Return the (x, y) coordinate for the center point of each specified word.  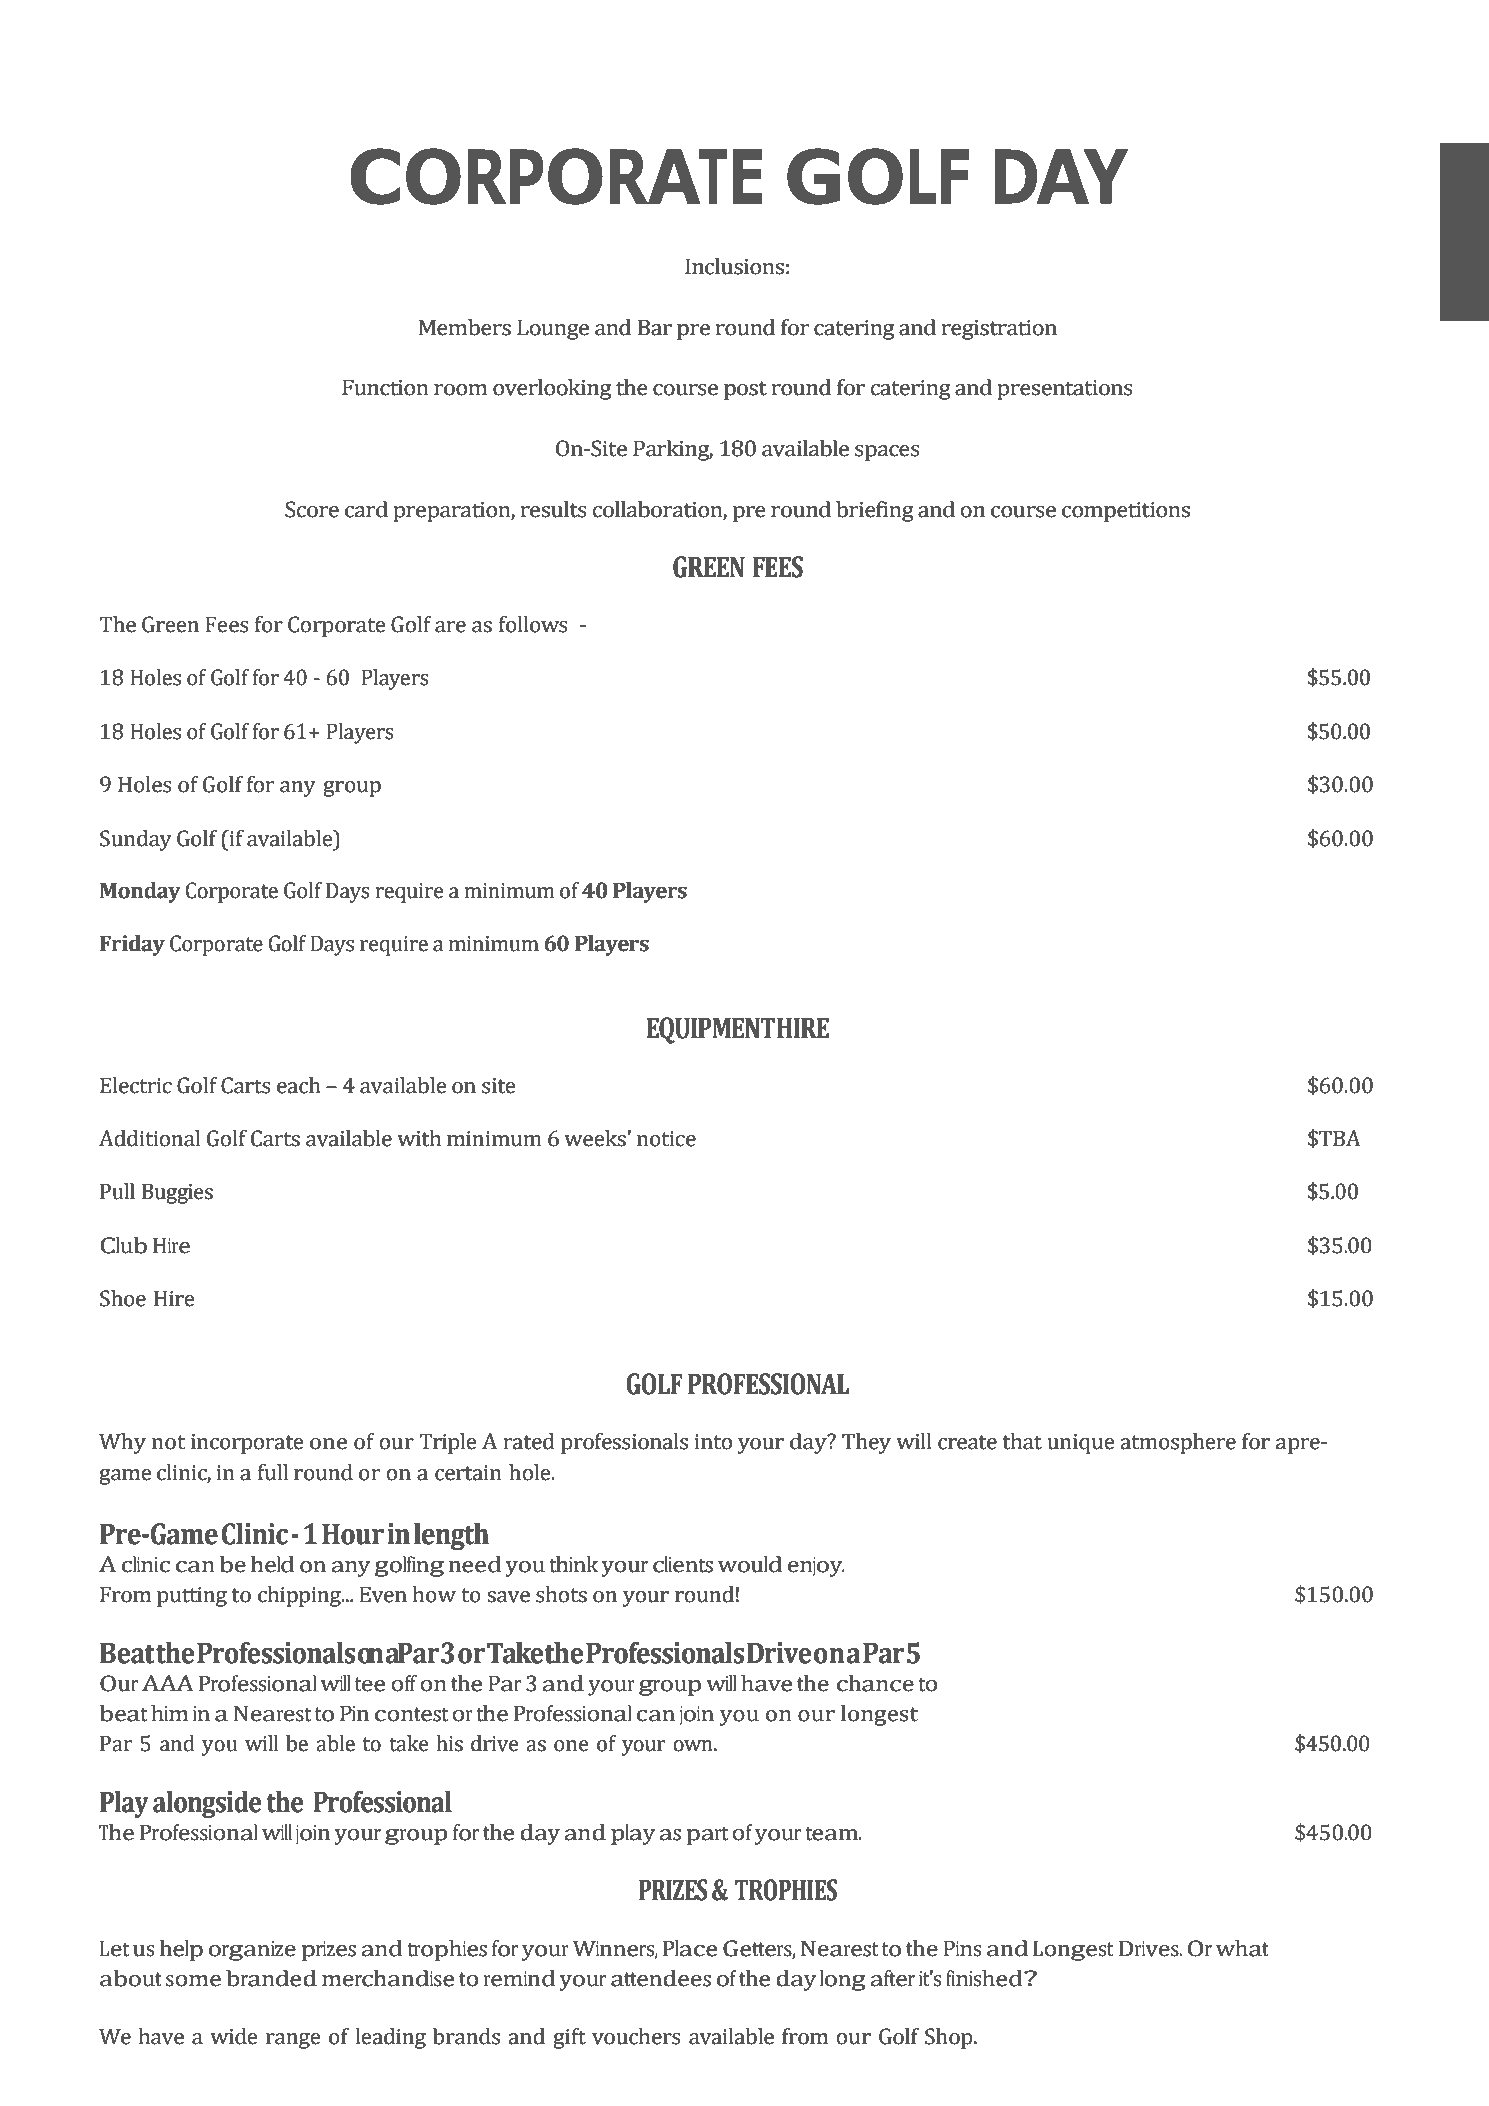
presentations (1065, 390)
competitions (1126, 512)
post (745, 390)
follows (533, 624)
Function (385, 388)
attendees (661, 1978)
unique (1081, 1444)
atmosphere (1178, 1443)
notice (666, 1139)
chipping (300, 1596)
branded (271, 1978)
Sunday (136, 840)
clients (683, 1564)
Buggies (177, 1194)
